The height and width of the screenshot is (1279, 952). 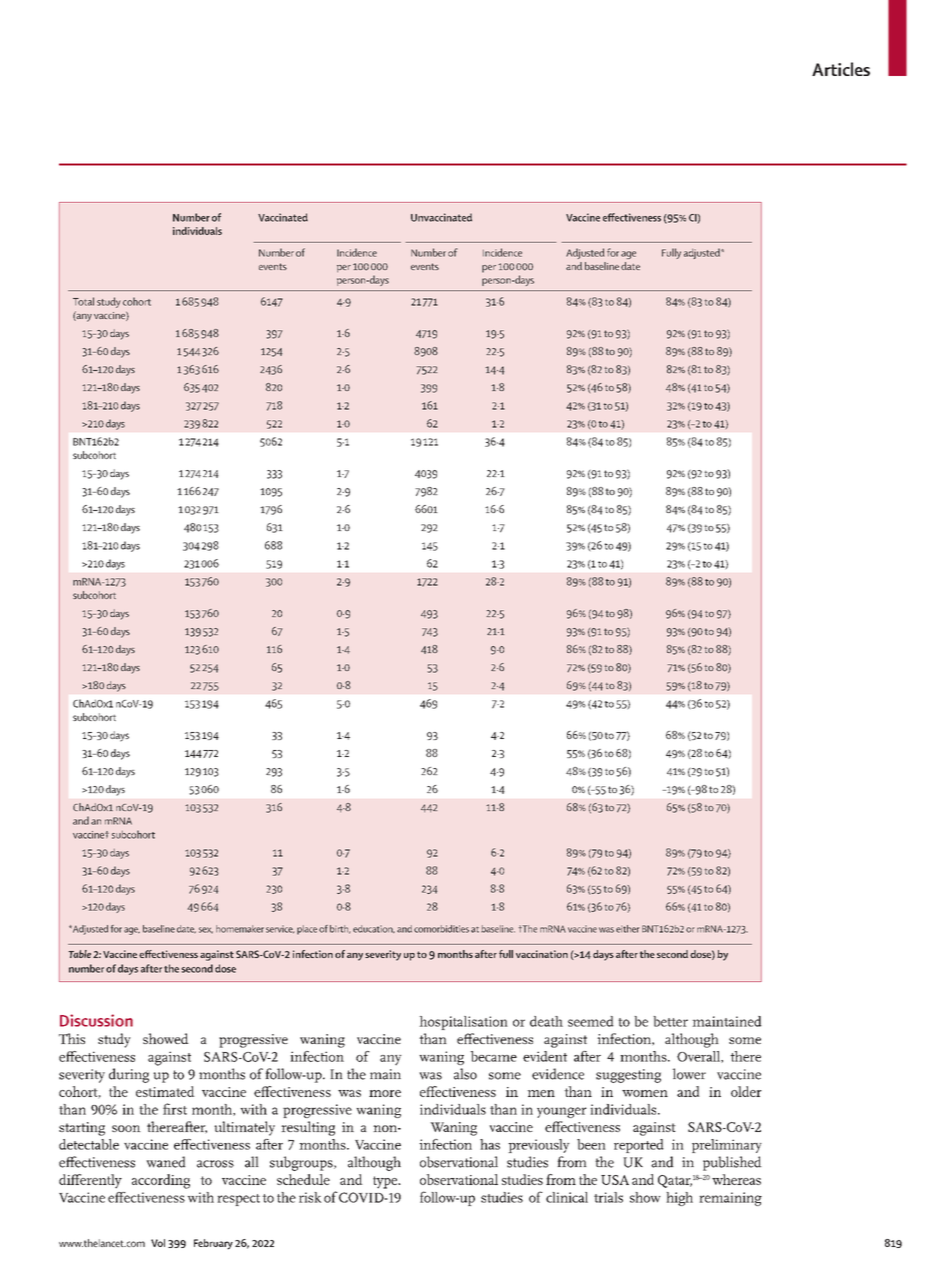 I want to click on comorbidities, so click(x=441, y=929).
